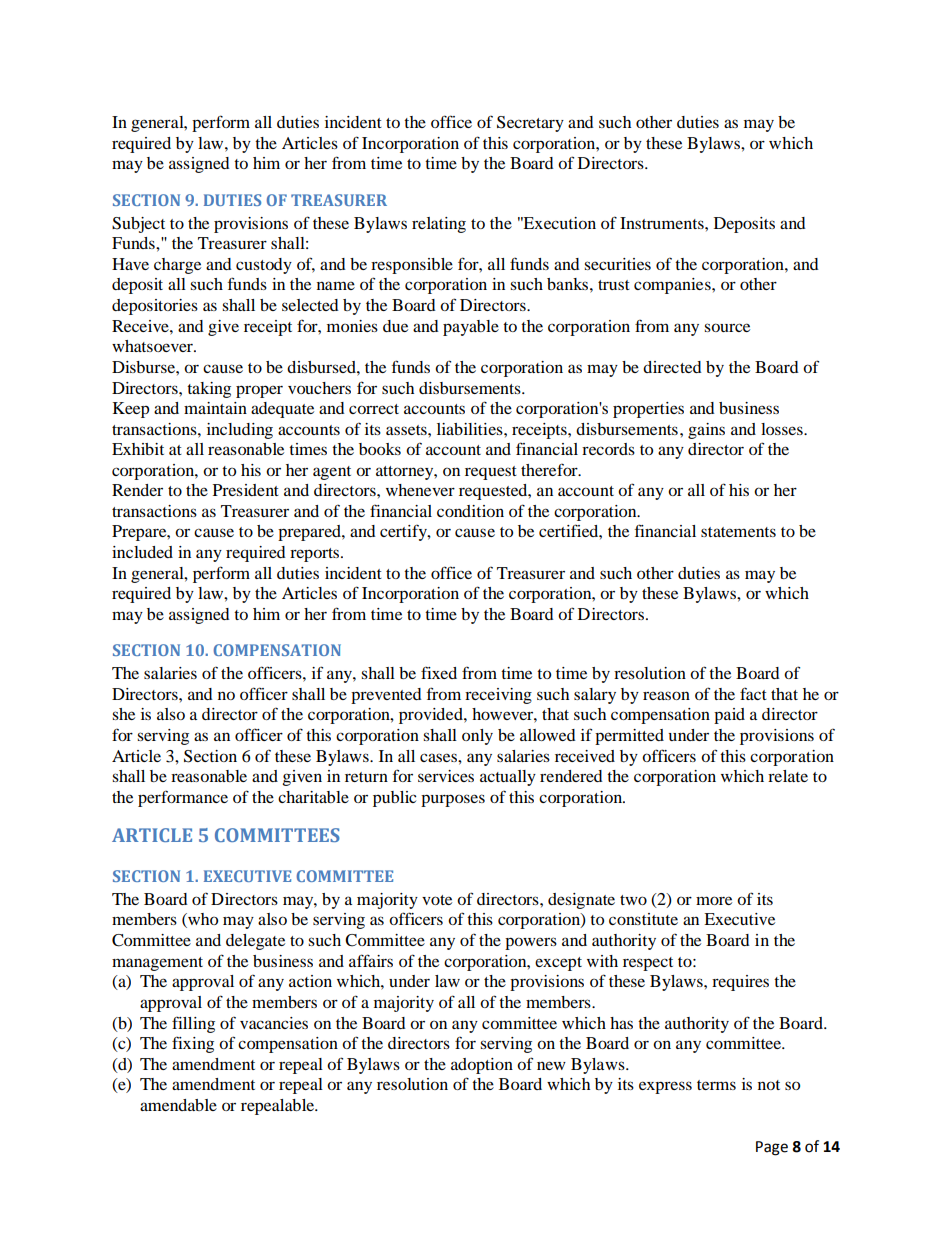 This document has width=952, height=1233. What do you see at coordinates (439, 672) in the document?
I see `fixed` at bounding box center [439, 672].
